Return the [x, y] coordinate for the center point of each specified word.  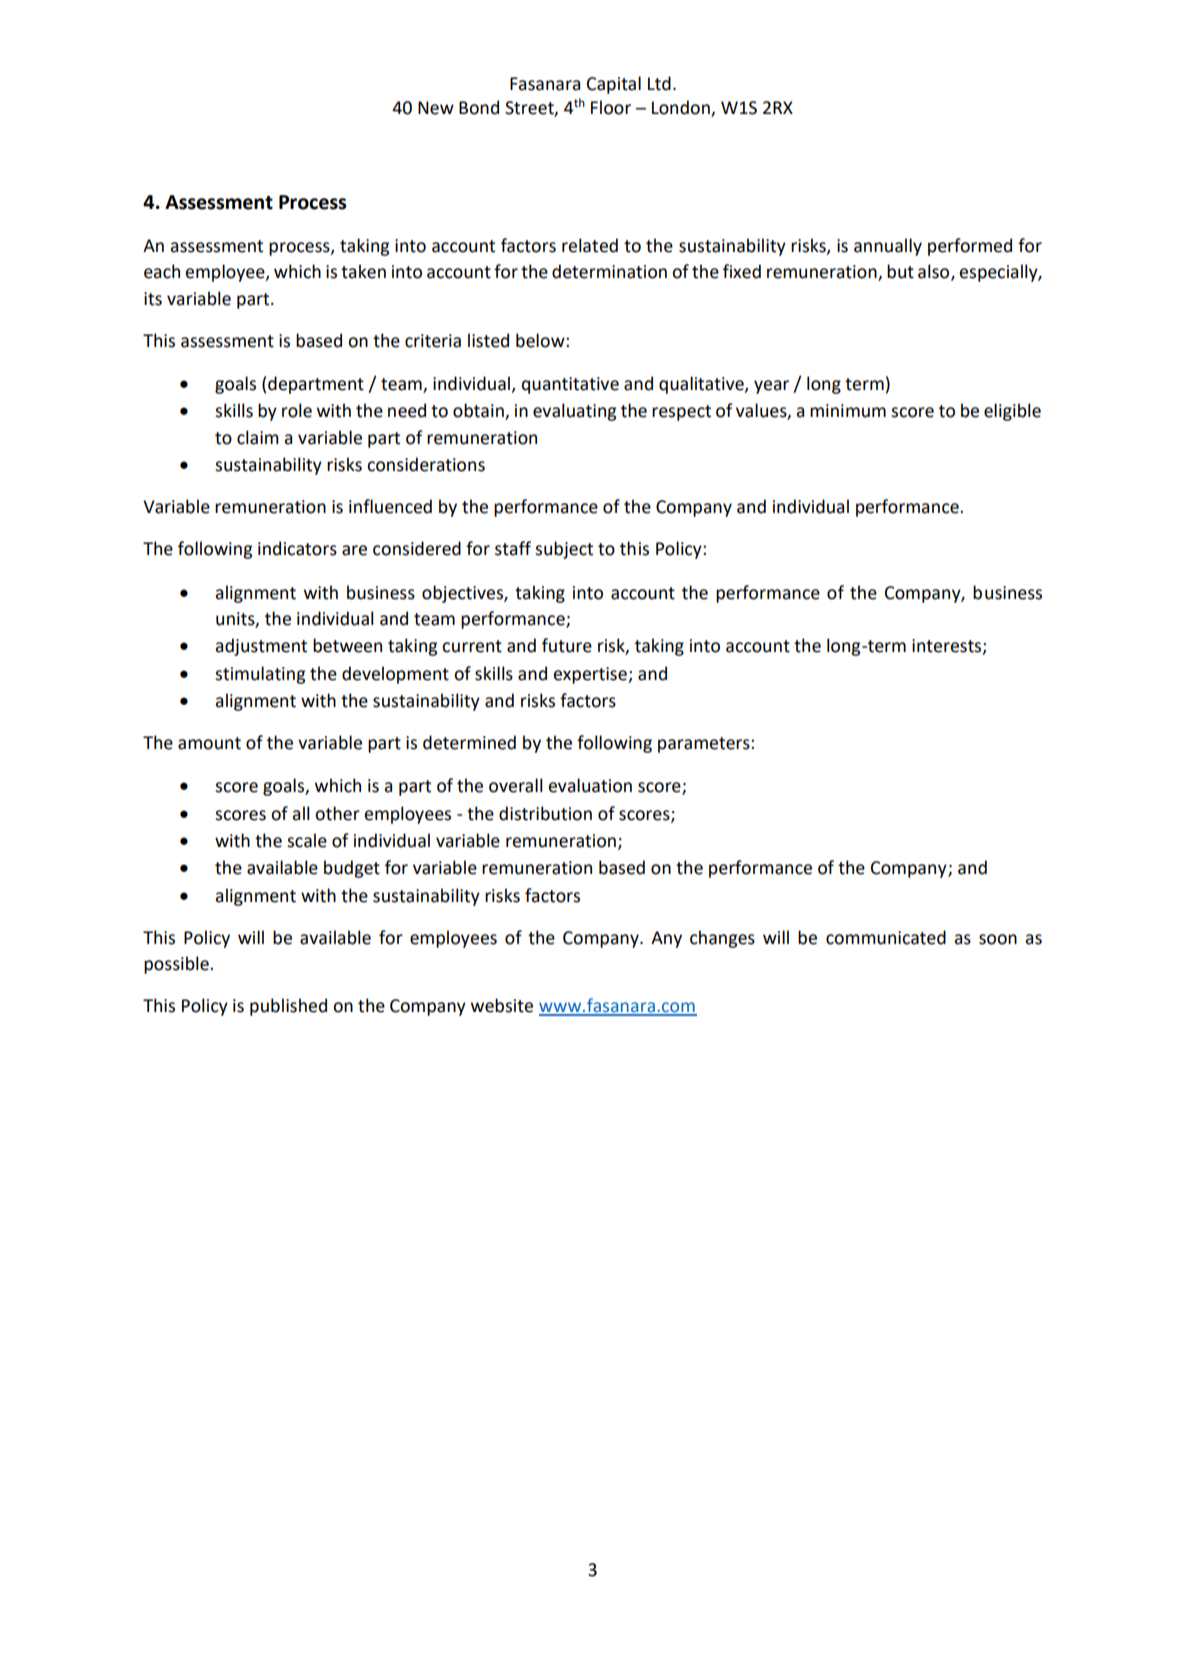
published [288, 1007]
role [297, 410]
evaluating [574, 412]
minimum [848, 411]
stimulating [260, 675]
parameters [705, 745]
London [682, 108]
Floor [611, 107]
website [502, 1005]
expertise [591, 675]
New [436, 108]
